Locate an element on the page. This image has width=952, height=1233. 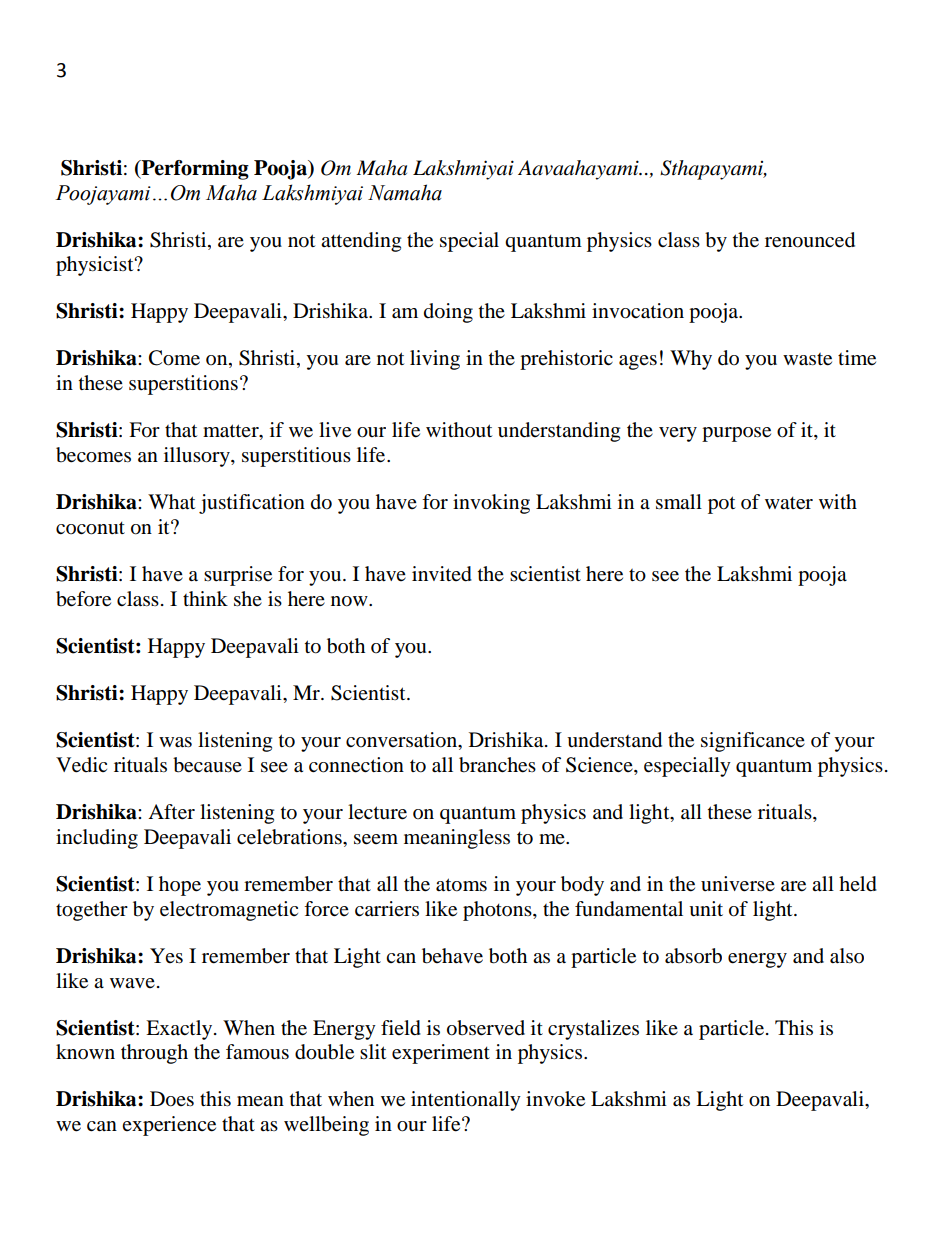
renounced is located at coordinates (810, 240).
